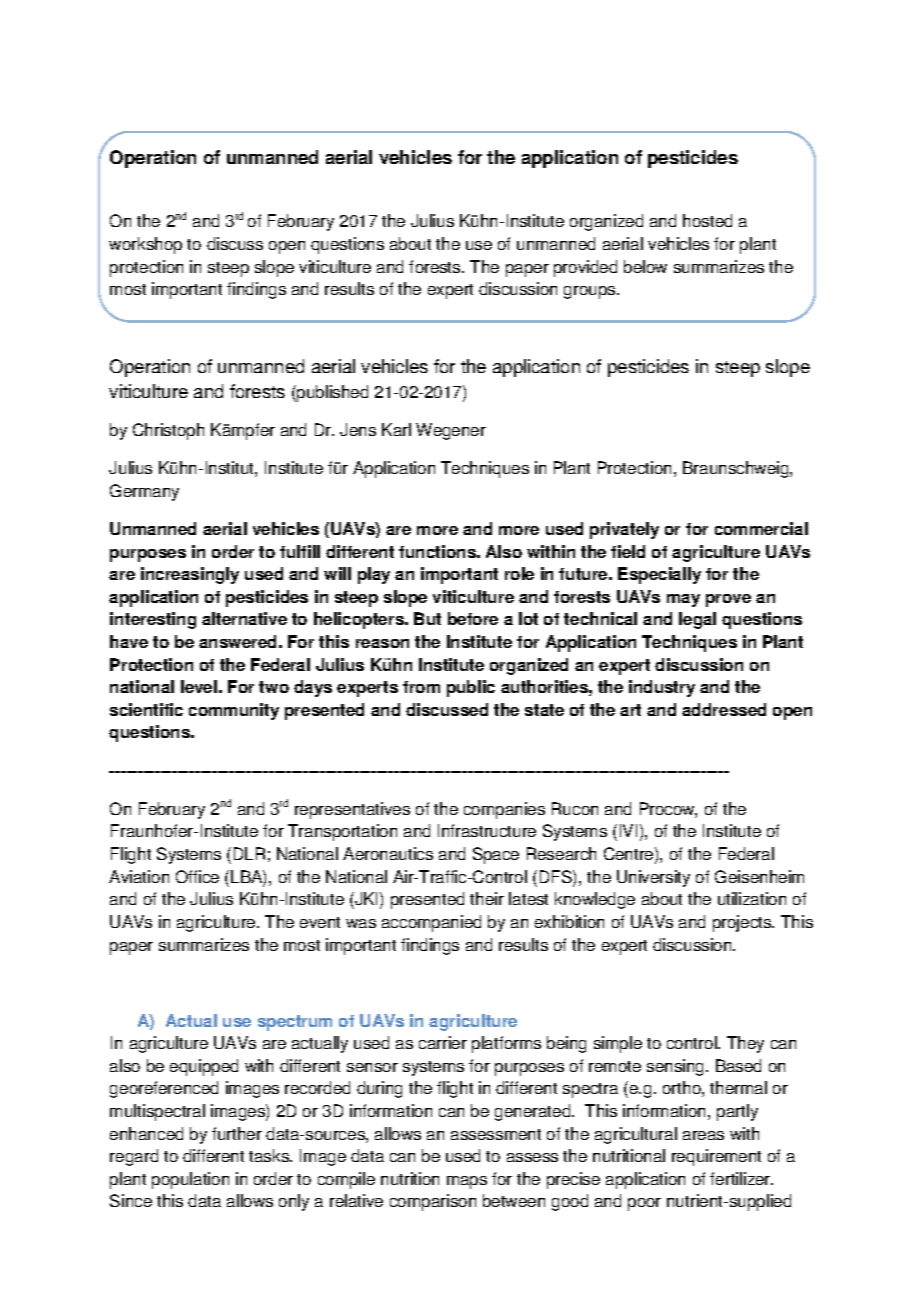 The width and height of the image is (924, 1308). Describe the element at coordinates (585, 268) in the image. I see `provided` at that location.
